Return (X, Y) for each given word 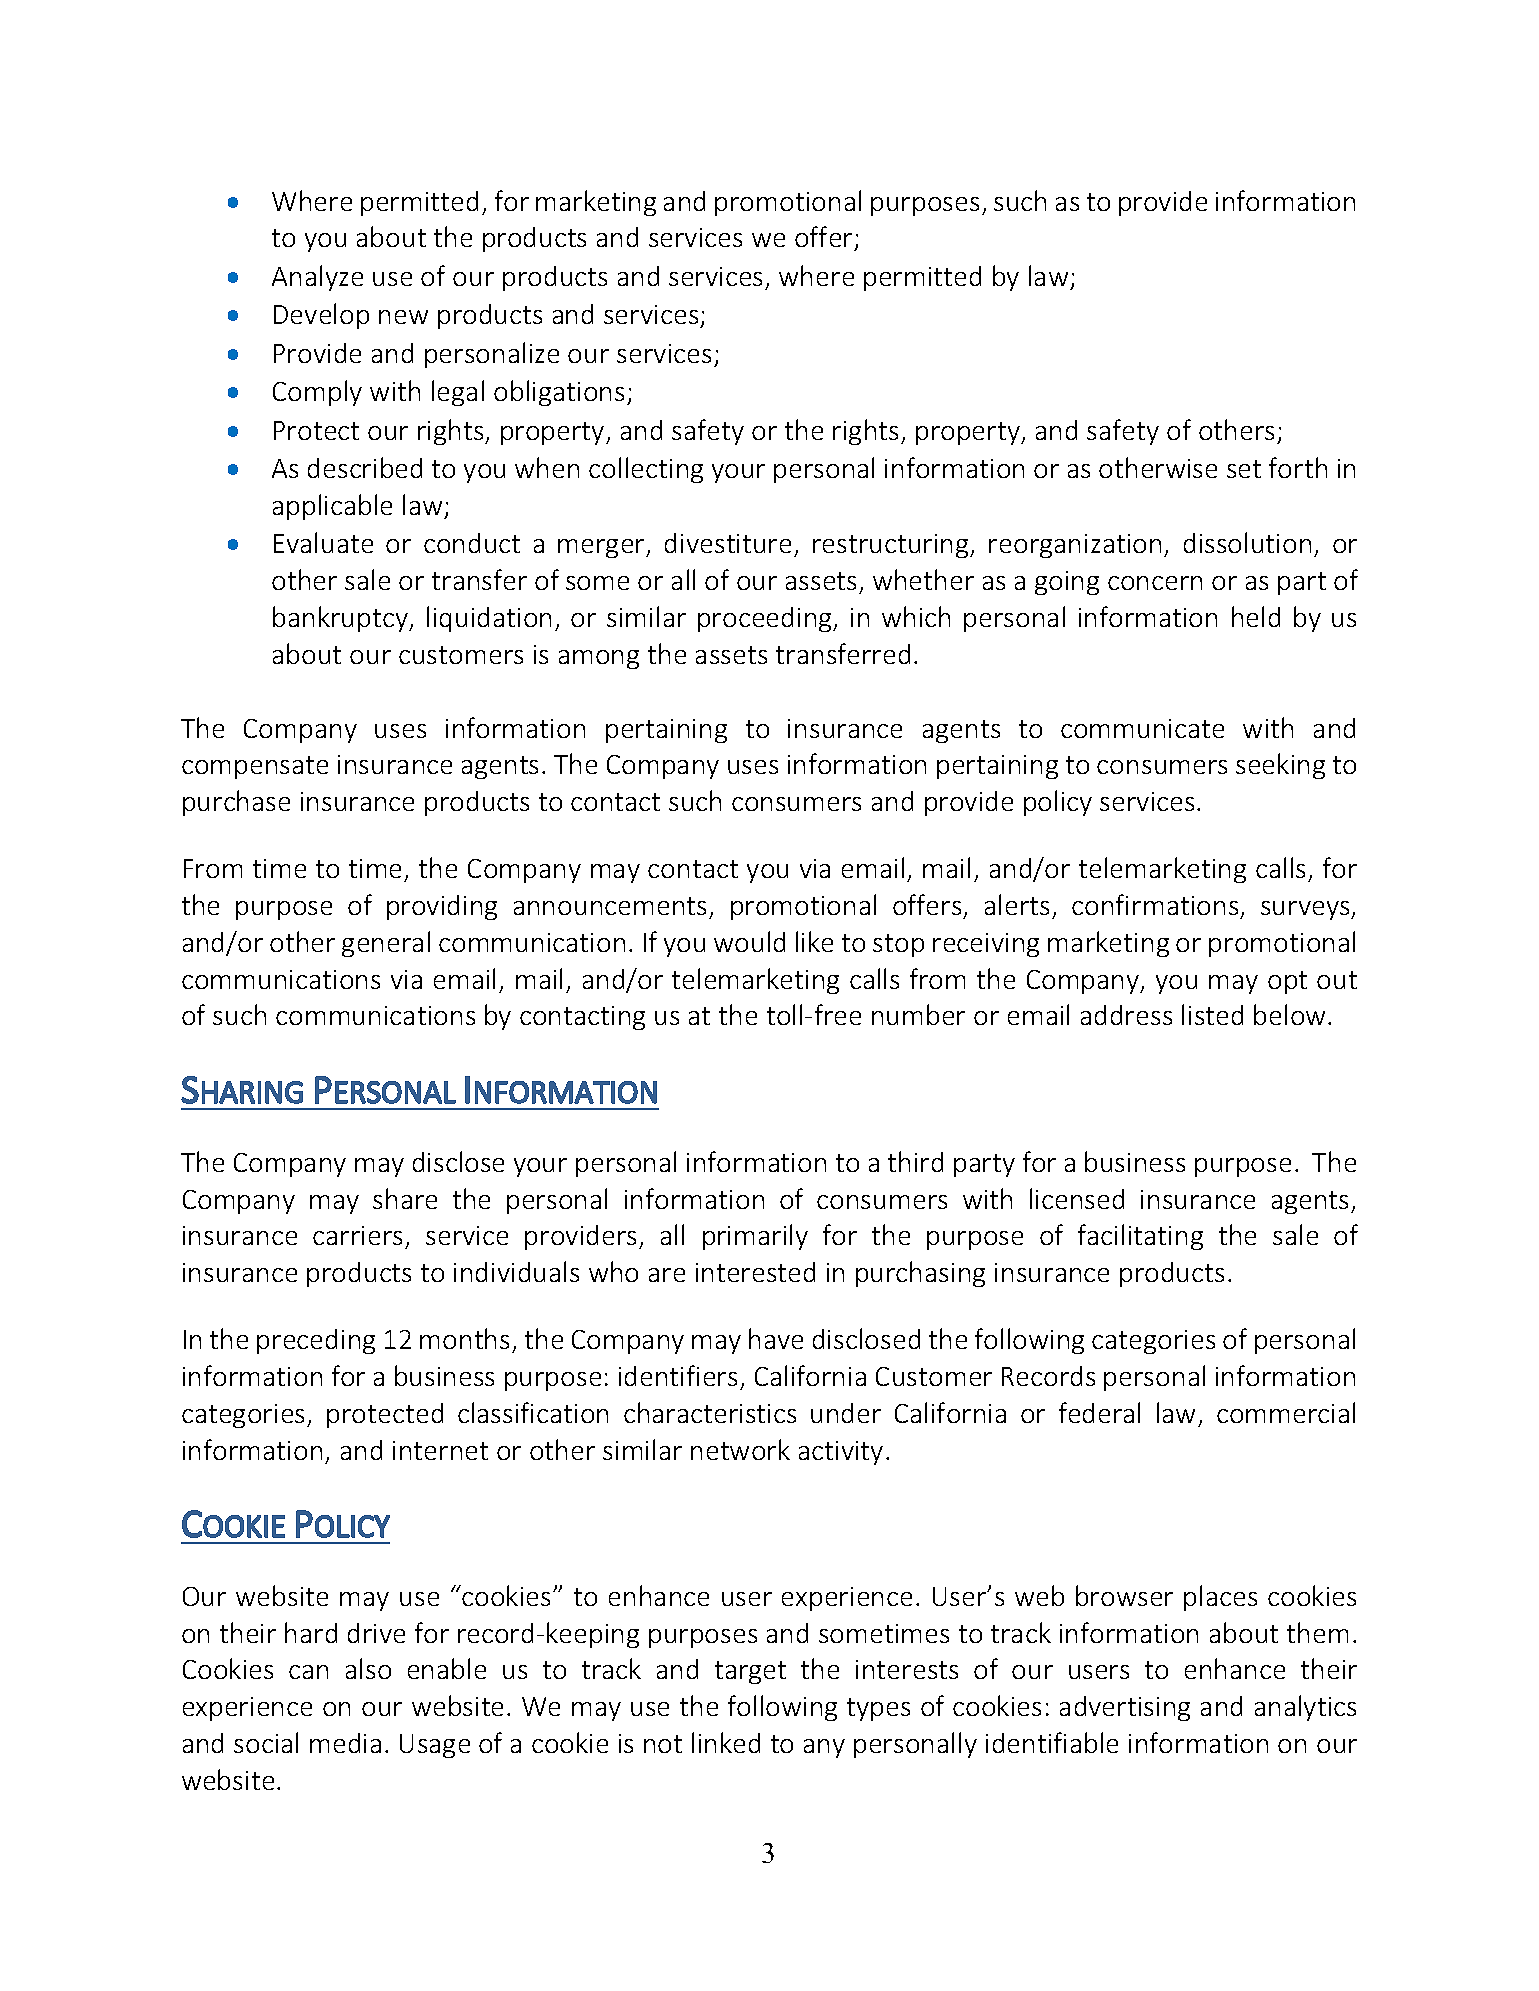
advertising (1125, 1708)
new (403, 317)
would (749, 941)
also (368, 1668)
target (750, 1672)
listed (1212, 1014)
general (386, 944)
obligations (559, 393)
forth (1298, 467)
